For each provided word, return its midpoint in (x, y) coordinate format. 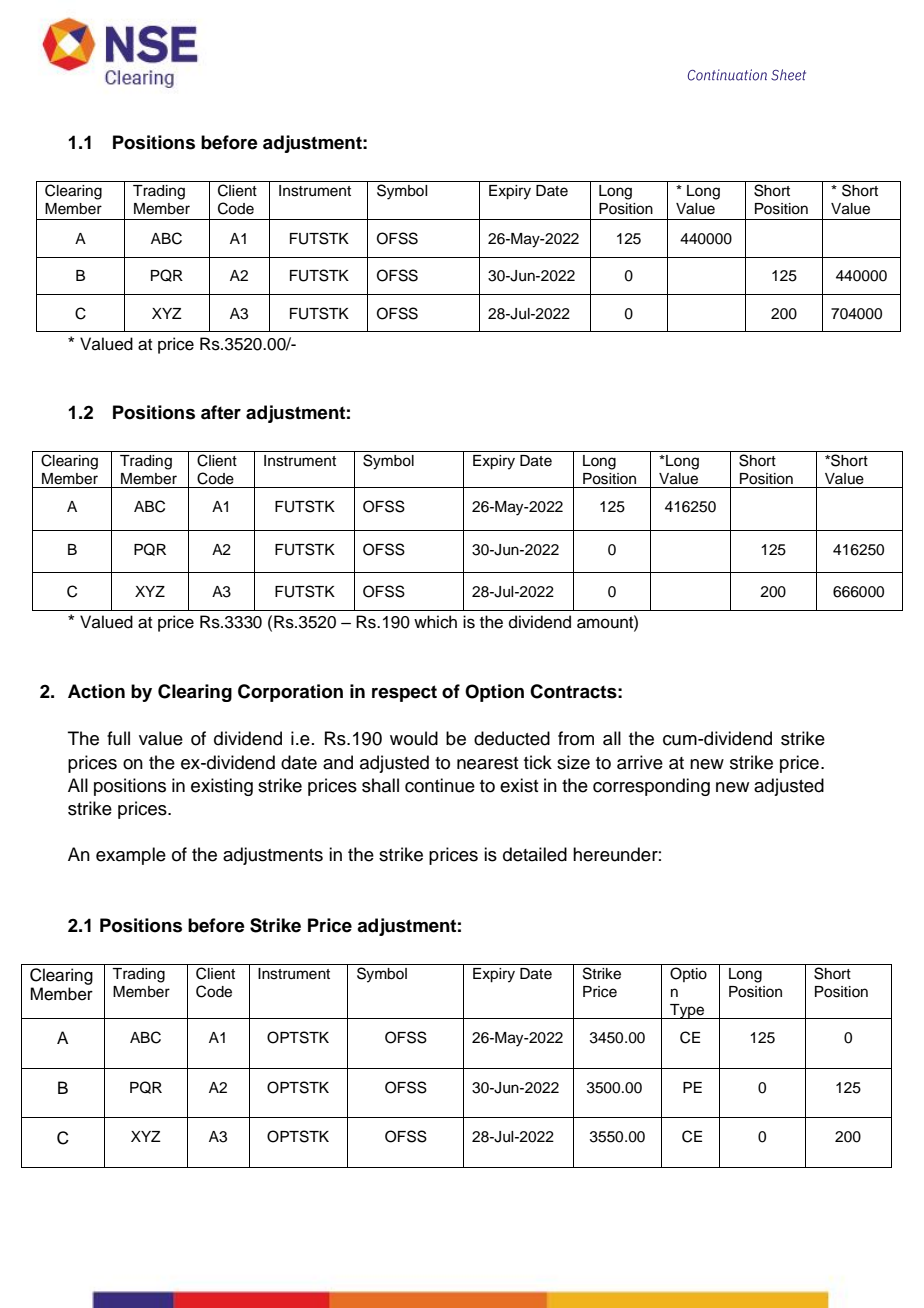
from (576, 738)
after (221, 412)
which (435, 622)
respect (404, 693)
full (118, 738)
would (414, 738)
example (131, 856)
